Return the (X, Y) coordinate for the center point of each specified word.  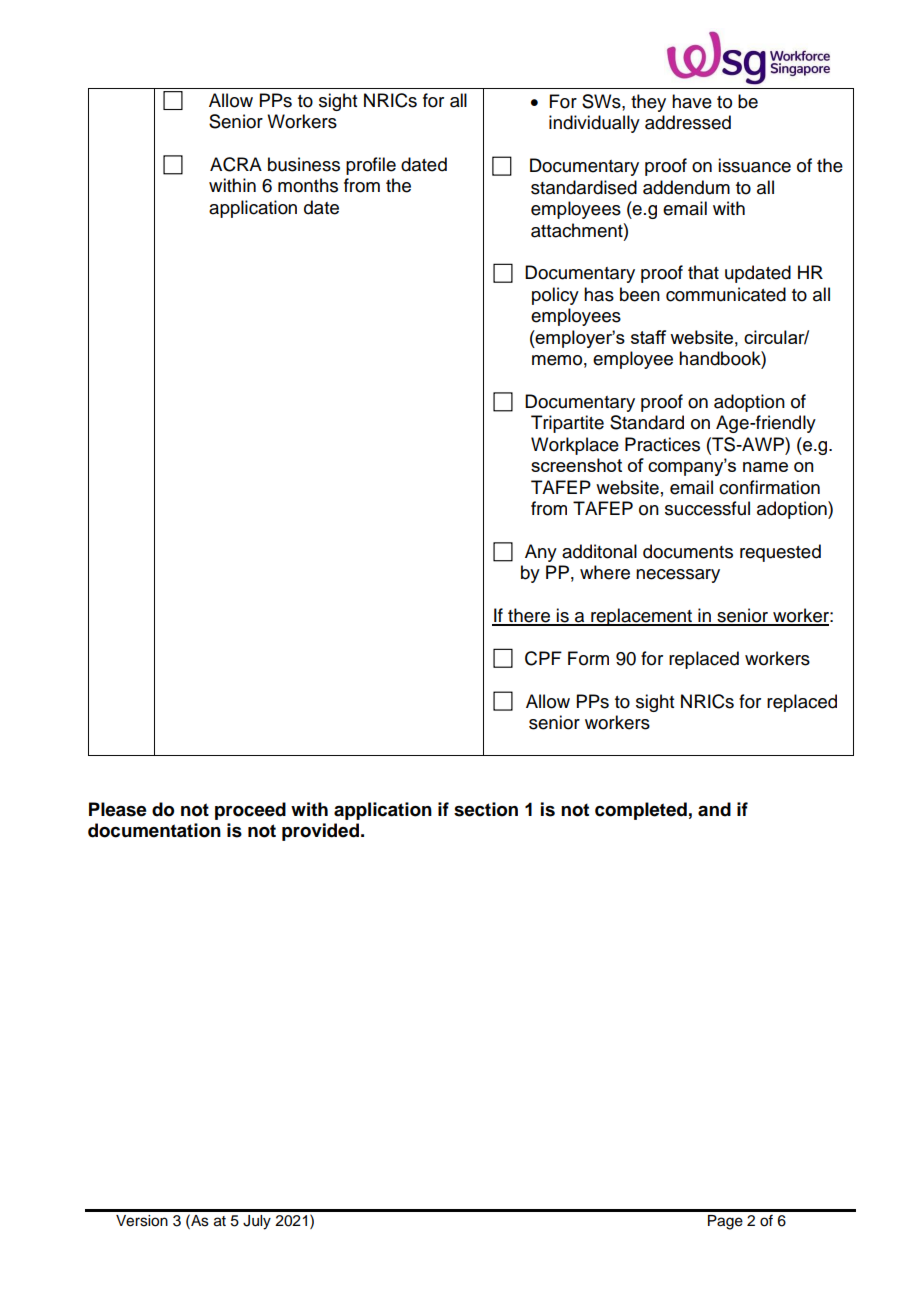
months (308, 185)
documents (688, 551)
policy (555, 296)
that (703, 272)
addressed (688, 122)
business (304, 164)
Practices (662, 444)
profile (371, 166)
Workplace (575, 446)
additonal (599, 551)
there (529, 616)
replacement (641, 617)
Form (588, 658)
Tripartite (567, 424)
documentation (154, 830)
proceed (250, 811)
